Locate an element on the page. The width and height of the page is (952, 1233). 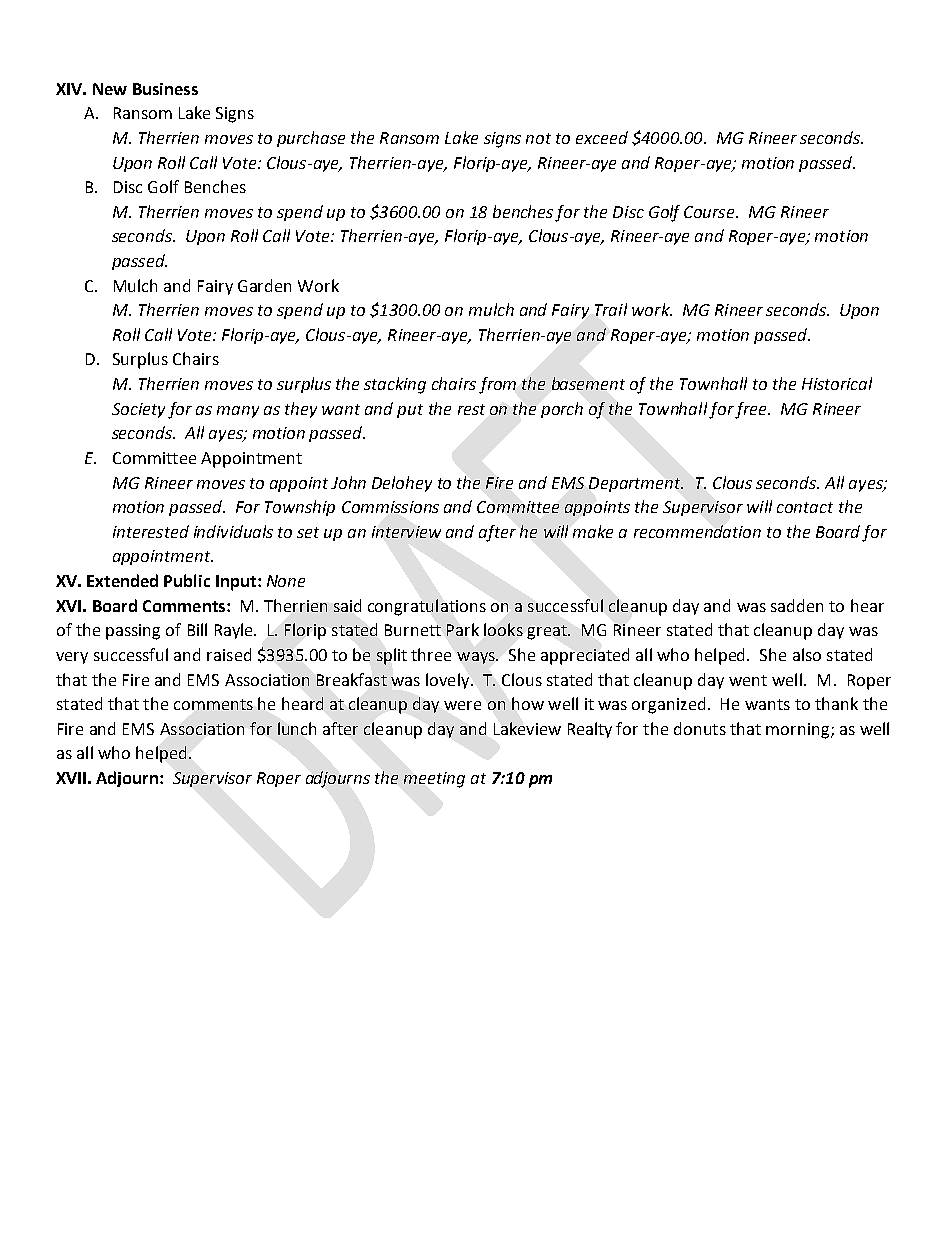
XVII is located at coordinates (71, 778).
